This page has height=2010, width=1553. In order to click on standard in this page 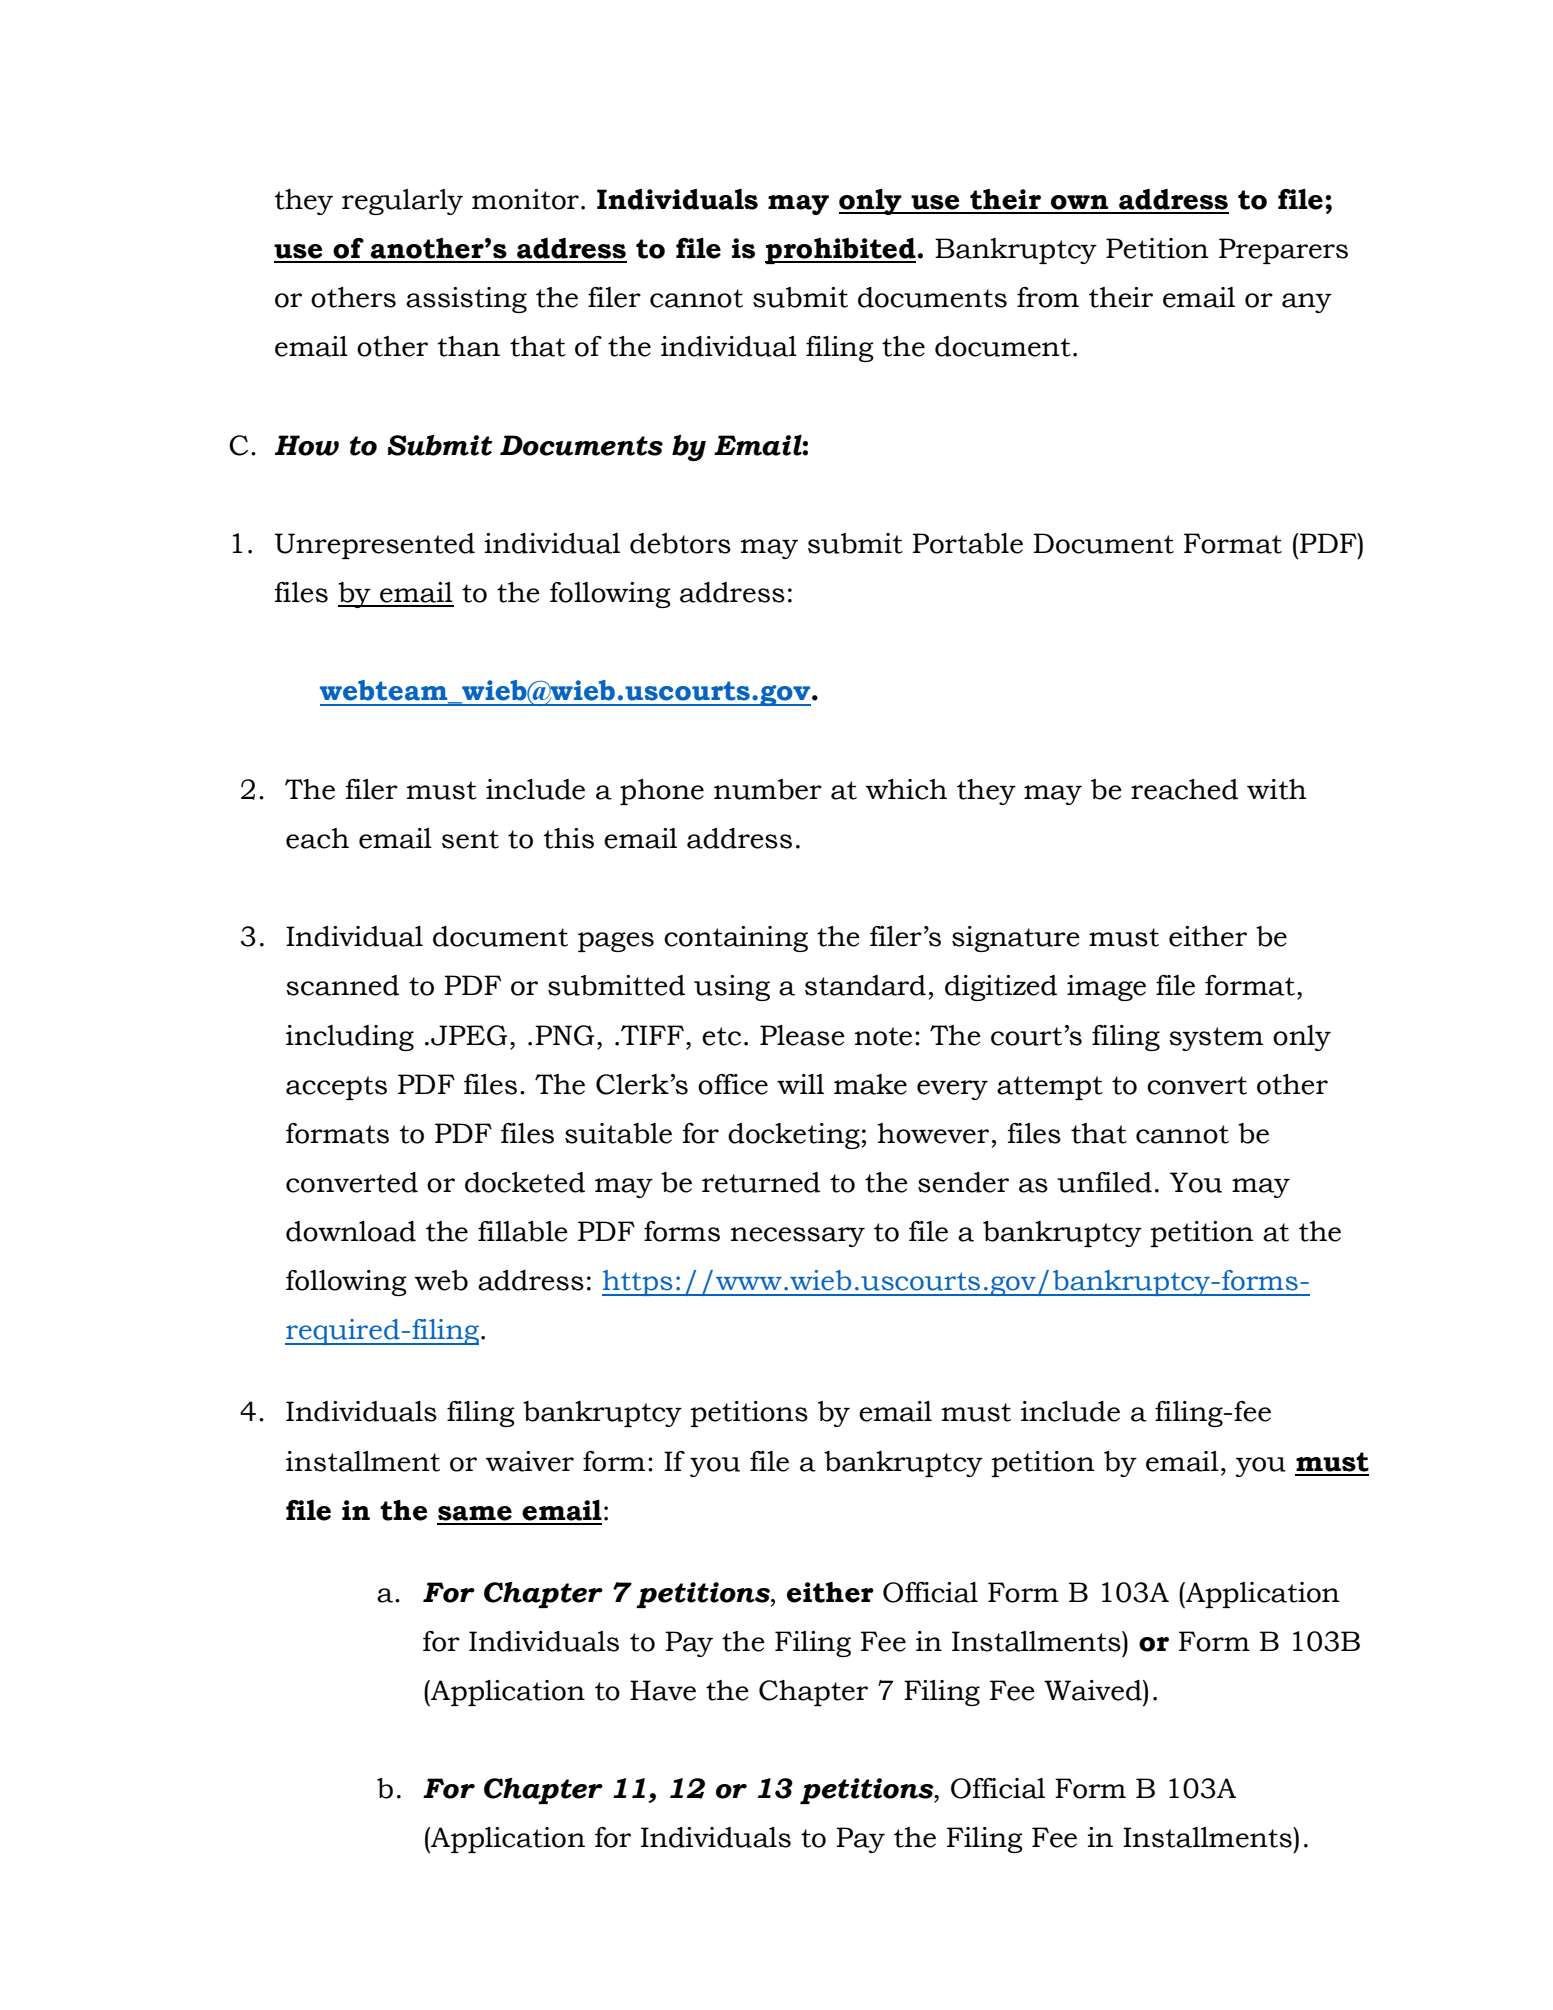, I will do `click(865, 985)`.
